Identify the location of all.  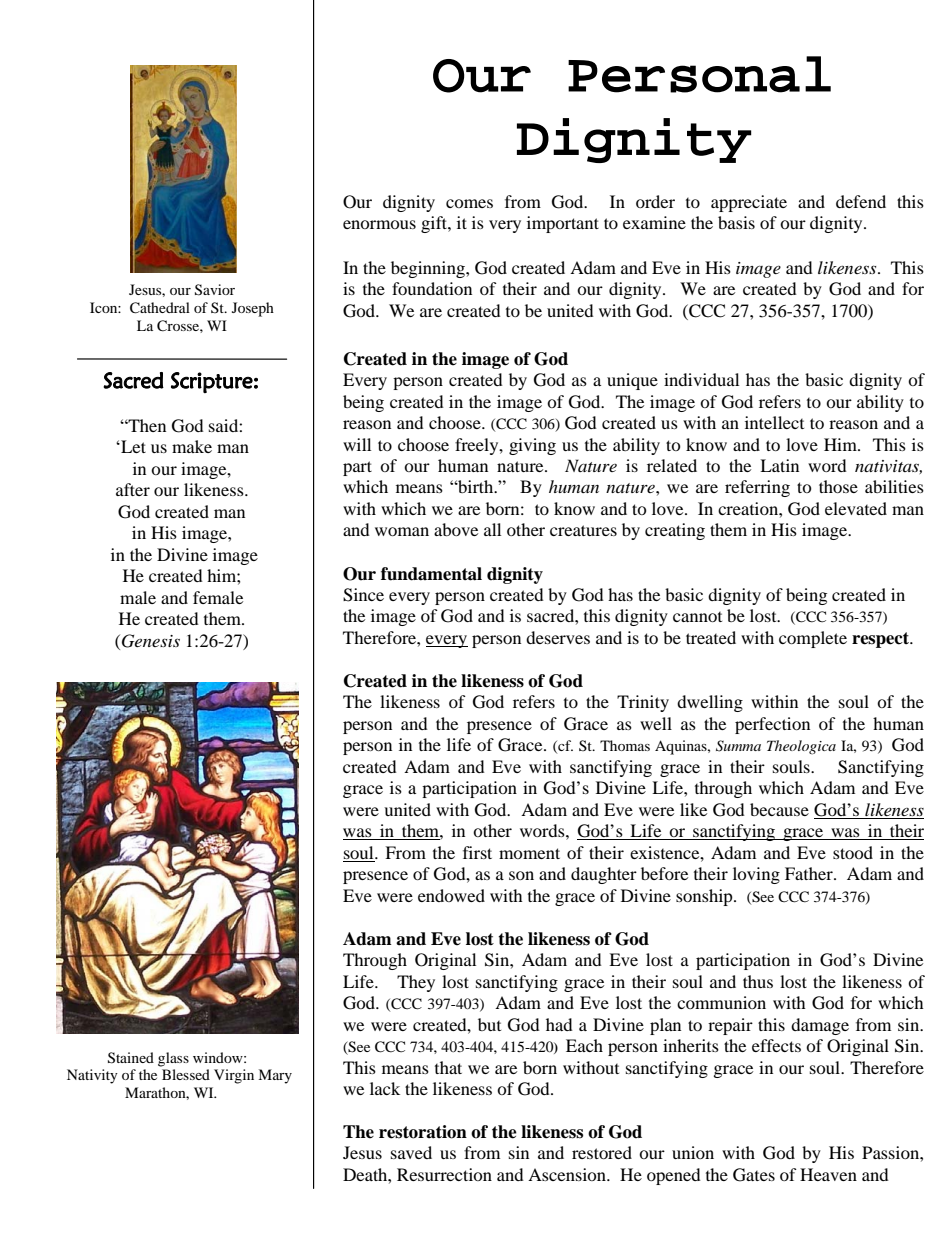
(492, 529).
